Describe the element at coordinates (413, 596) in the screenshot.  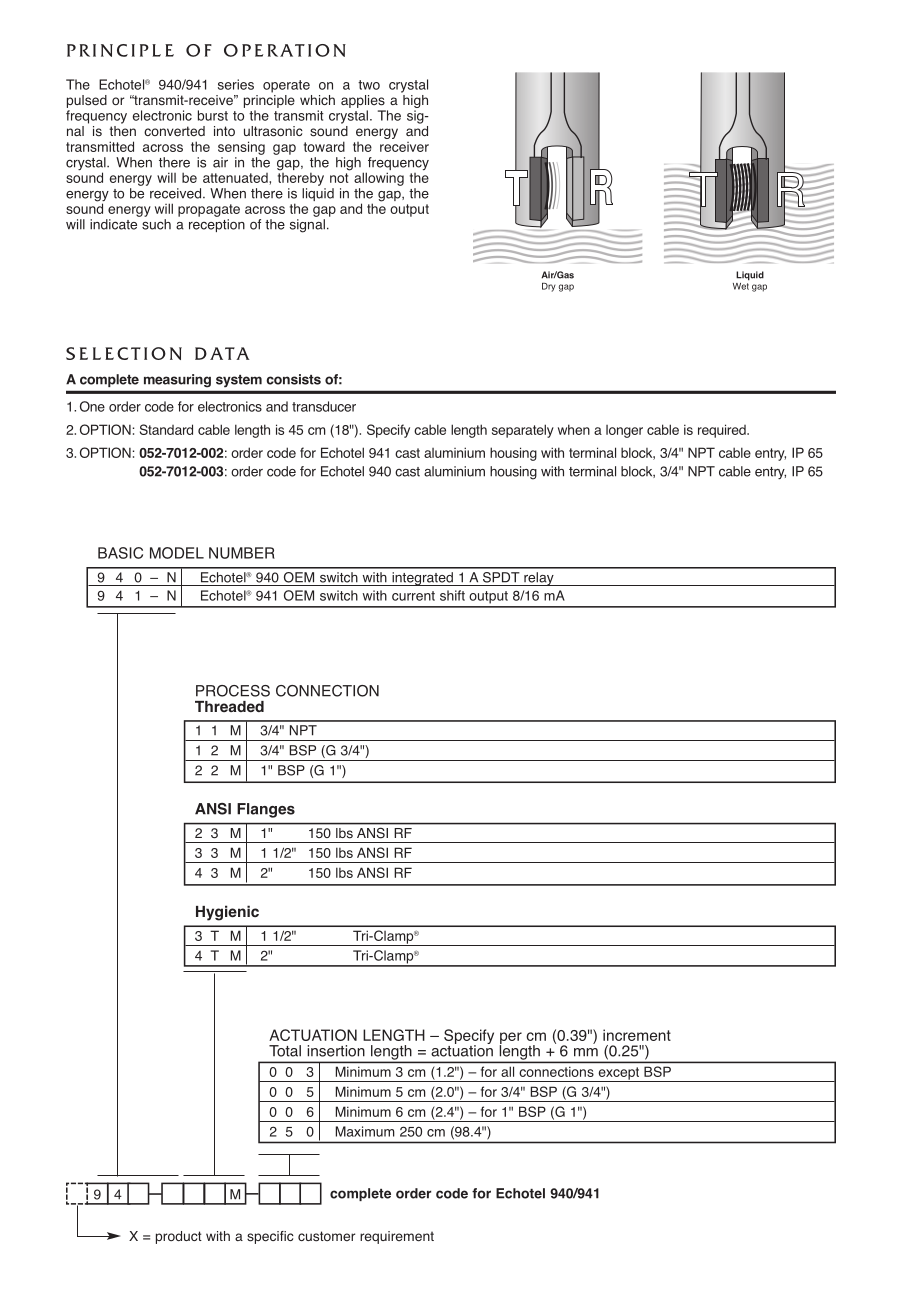
I see `current` at that location.
